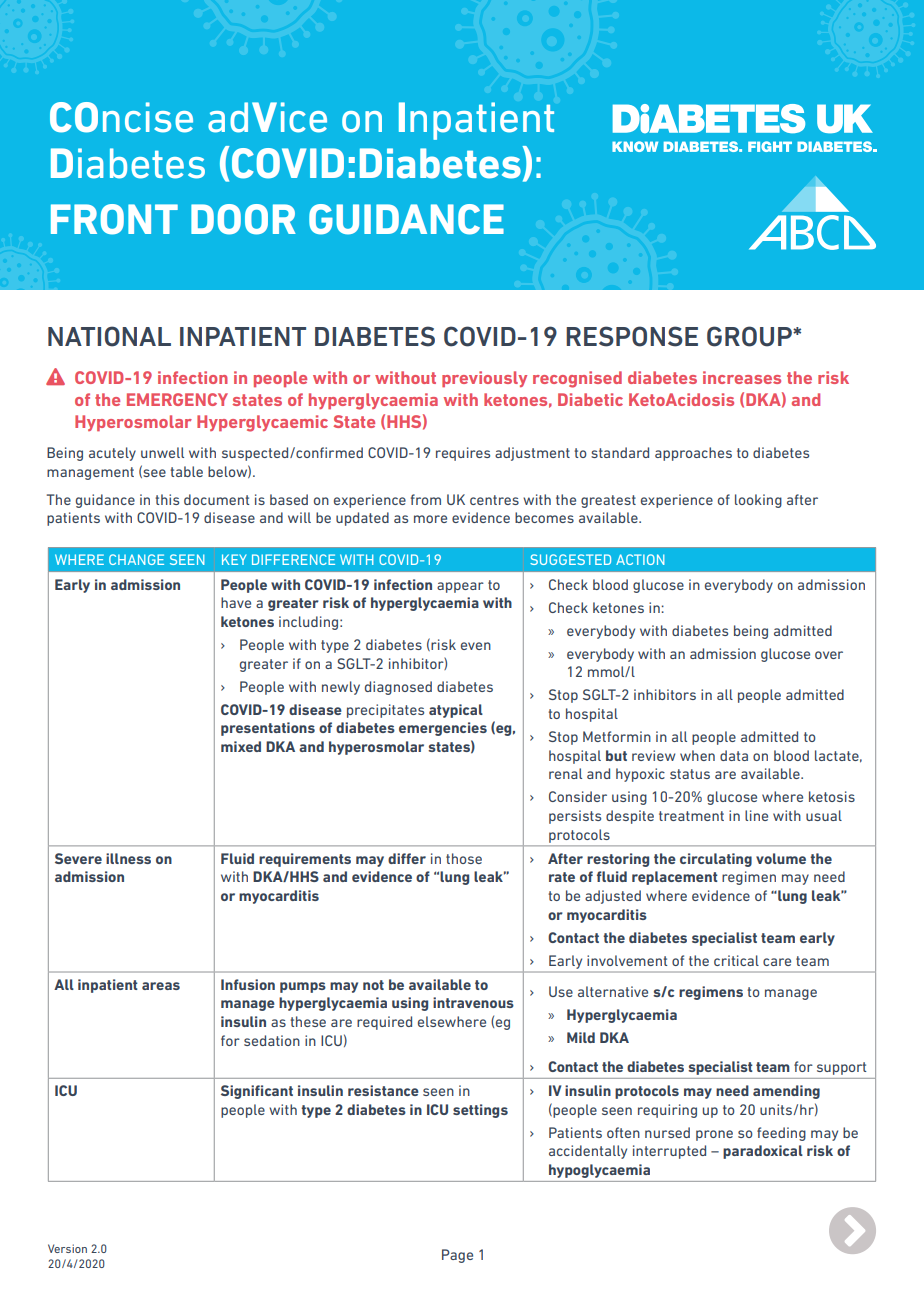 This document has height=1308, width=924. Describe the element at coordinates (67, 1248) in the document. I see `Version` at that location.
